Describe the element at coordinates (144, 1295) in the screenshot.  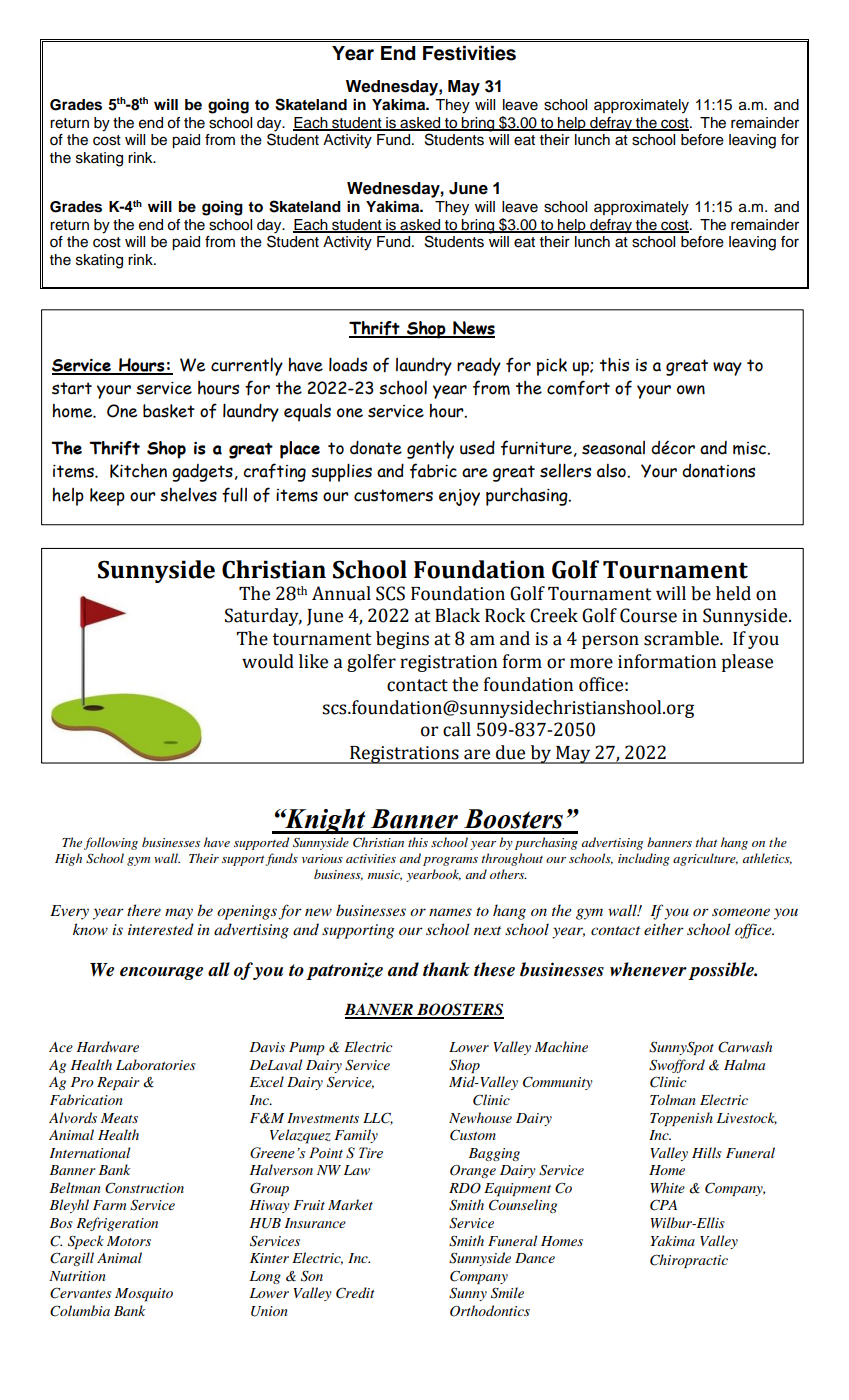
I see `Mosquito` at that location.
